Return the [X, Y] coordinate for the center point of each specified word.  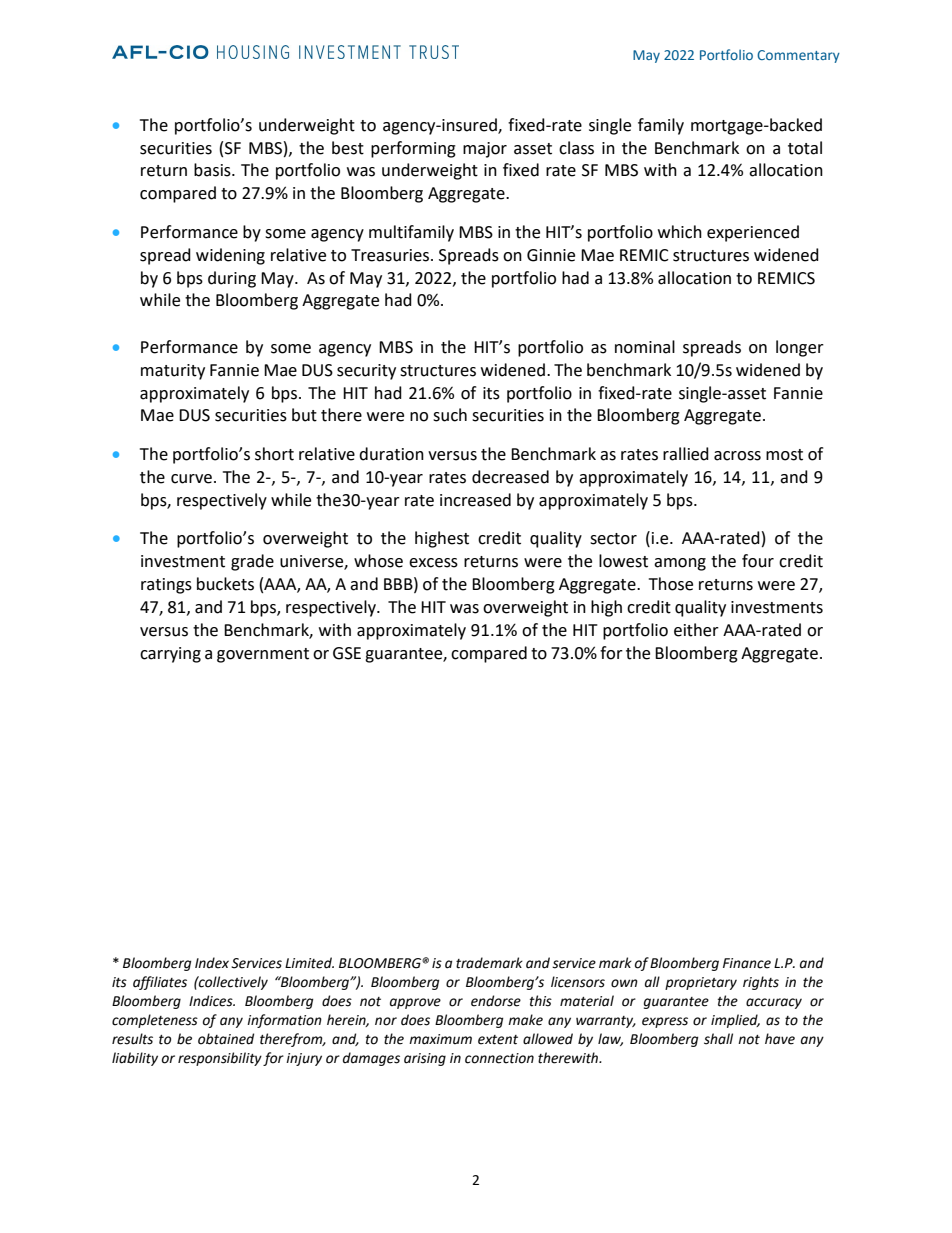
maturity [173, 372]
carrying [170, 655]
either [696, 630]
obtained [226, 1039]
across [737, 456]
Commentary [798, 56]
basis [213, 170]
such [450, 415]
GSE [347, 653]
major [485, 150]
